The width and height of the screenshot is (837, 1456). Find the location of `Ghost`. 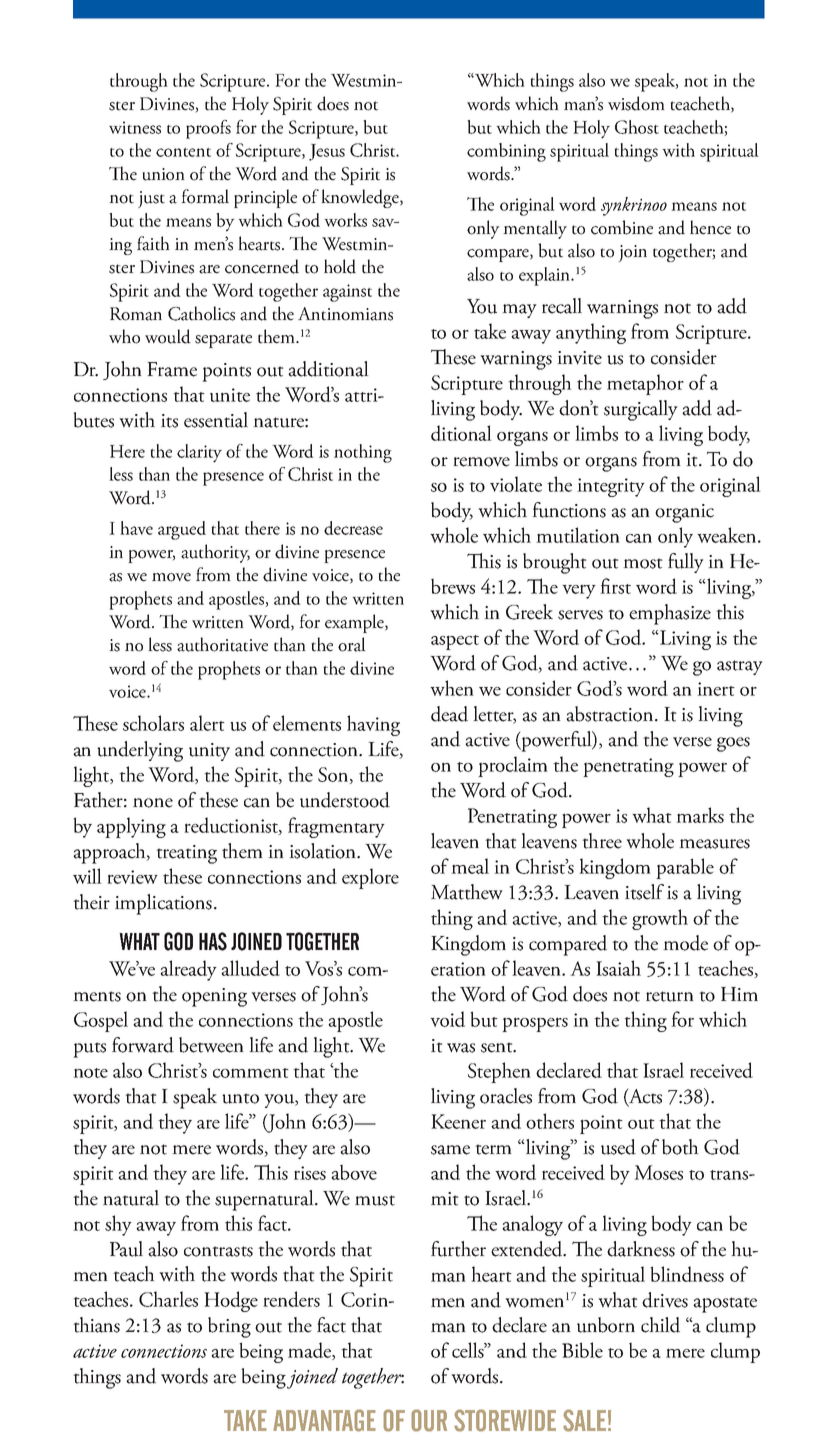

Ghost is located at coordinates (637, 127).
